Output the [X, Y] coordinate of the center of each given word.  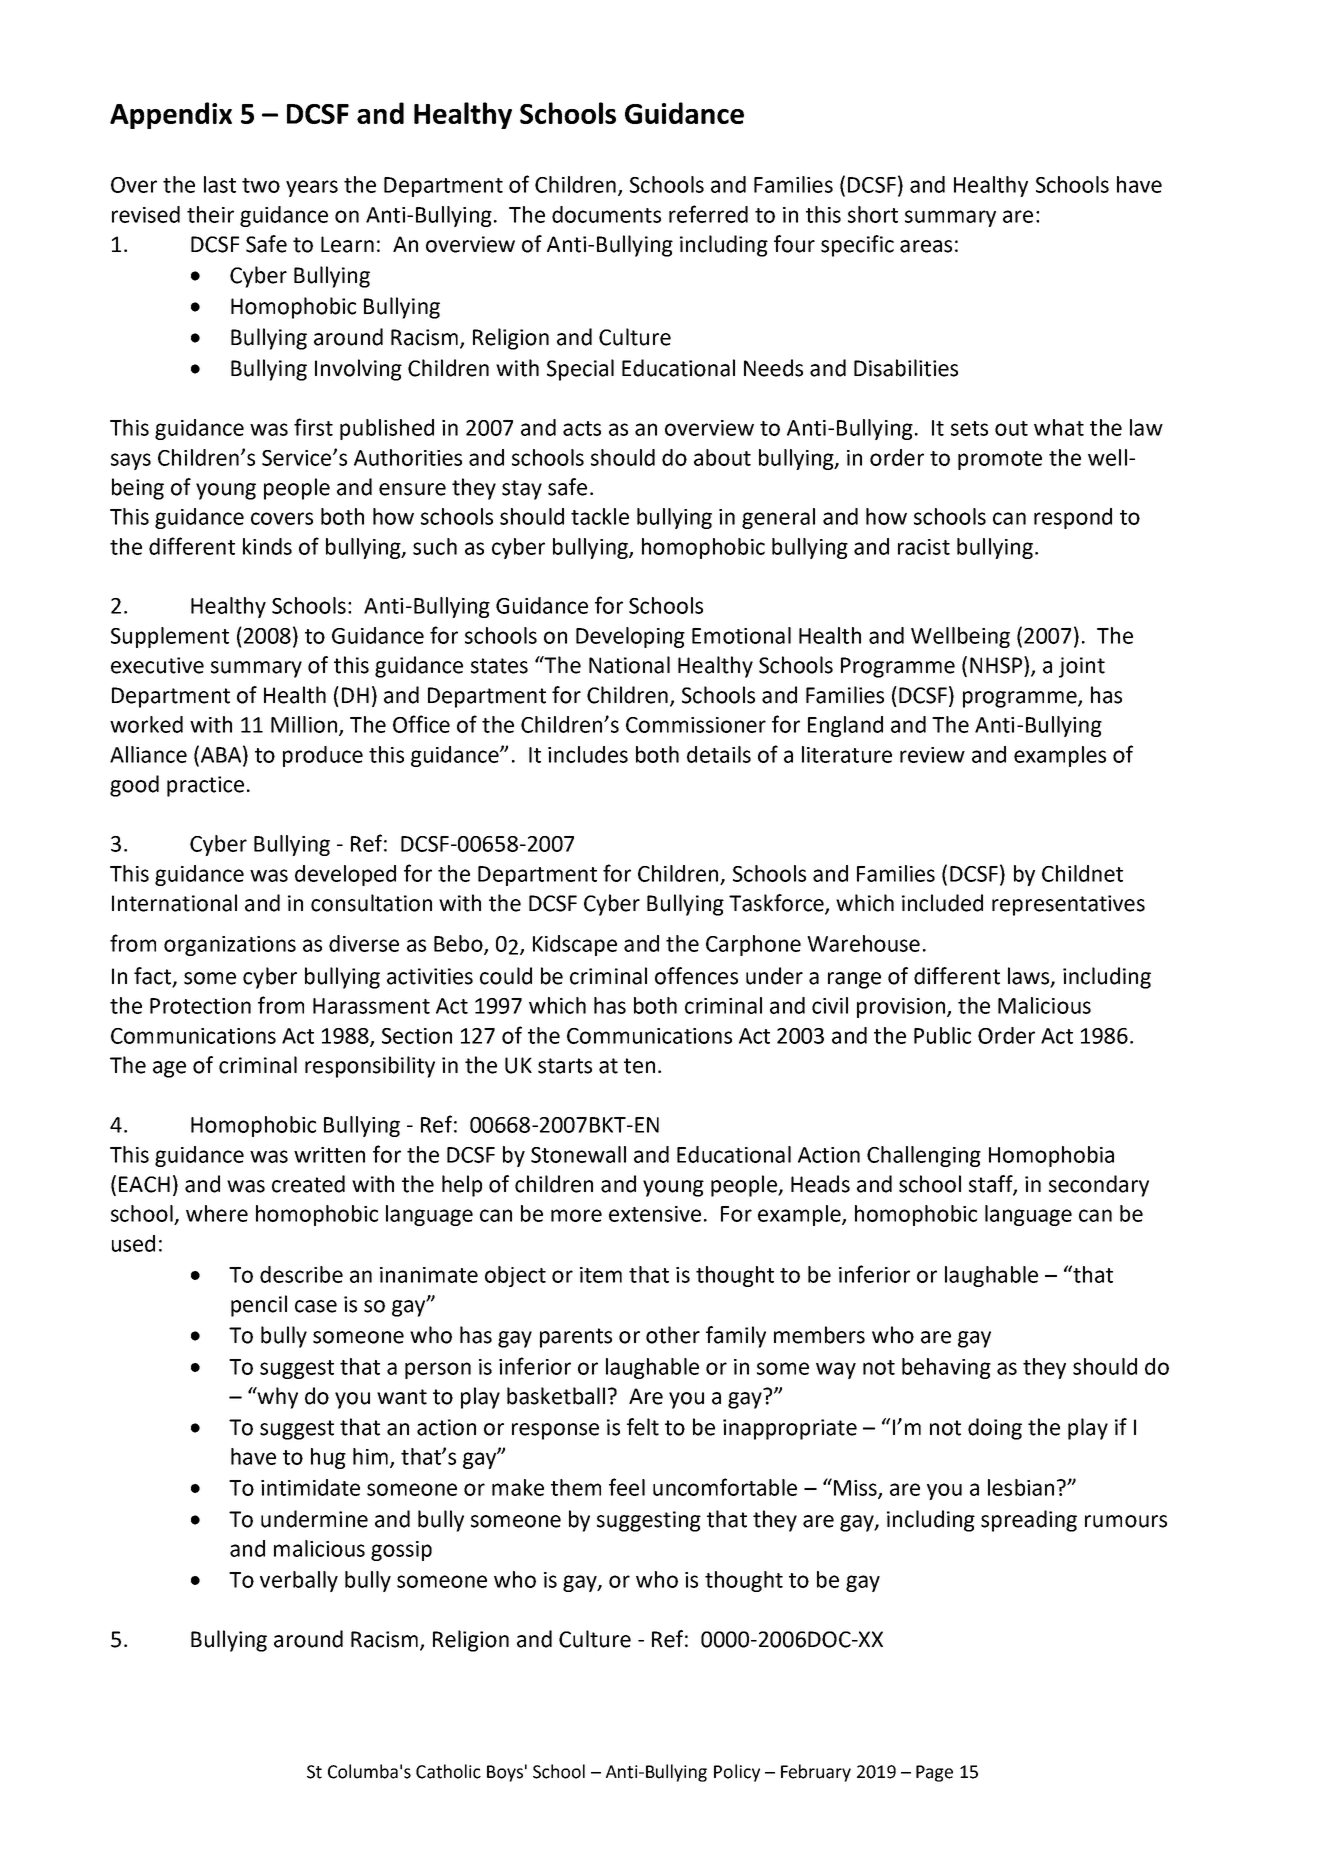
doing [995, 1429]
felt [643, 1427]
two [261, 185]
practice [205, 786]
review [932, 755]
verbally [299, 1581]
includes [588, 754]
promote [1000, 460]
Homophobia [1051, 1156]
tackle [600, 516]
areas [926, 246]
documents [606, 214]
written [329, 1155]
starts [565, 1066]
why [276, 1398]
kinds [267, 546]
